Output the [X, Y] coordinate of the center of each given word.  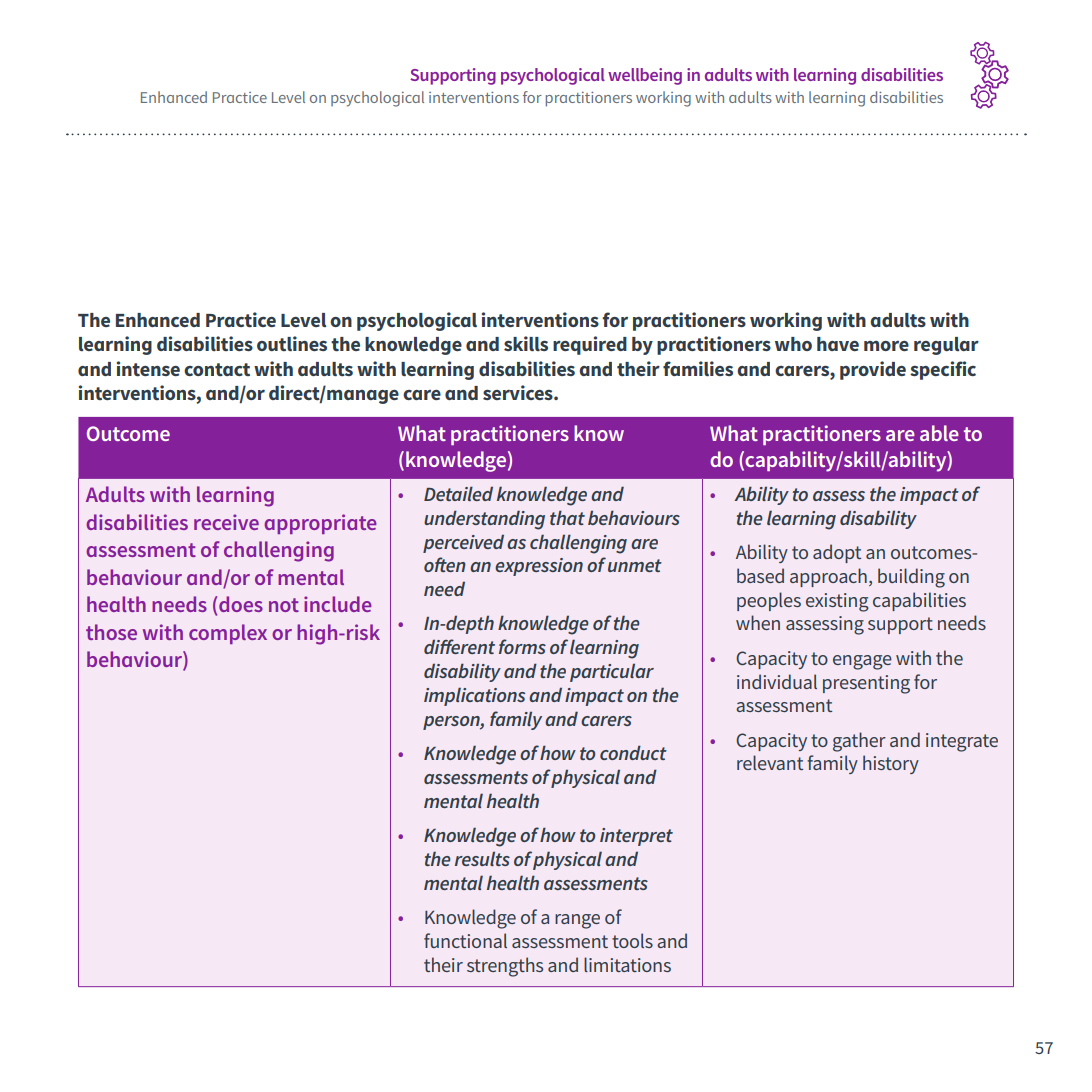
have [838, 344]
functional [465, 940]
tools [632, 940]
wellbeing [645, 76]
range [577, 921]
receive [226, 522]
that [567, 517]
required [590, 345]
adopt [837, 553]
